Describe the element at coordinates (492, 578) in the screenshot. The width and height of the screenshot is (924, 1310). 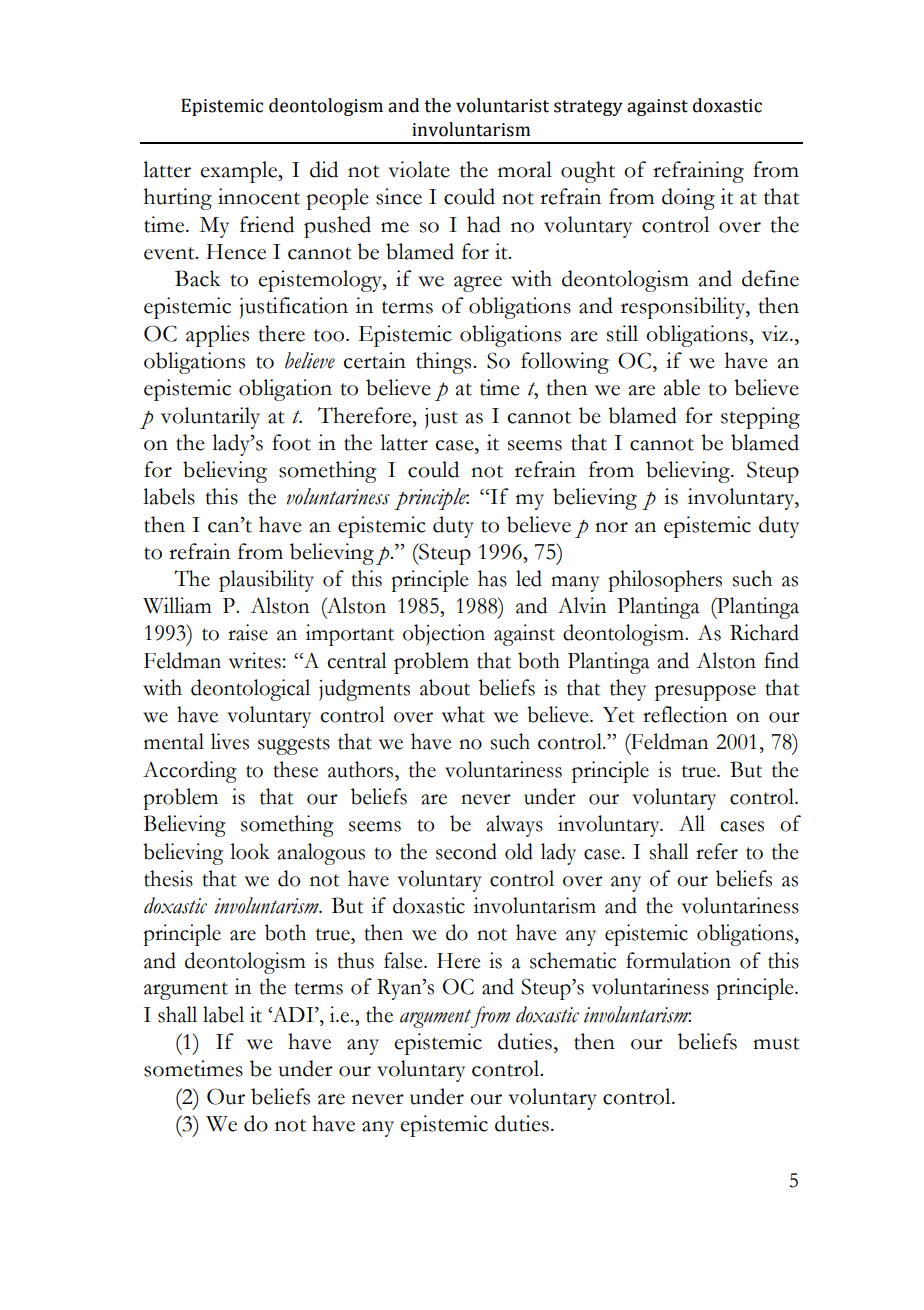
I see `has` at that location.
